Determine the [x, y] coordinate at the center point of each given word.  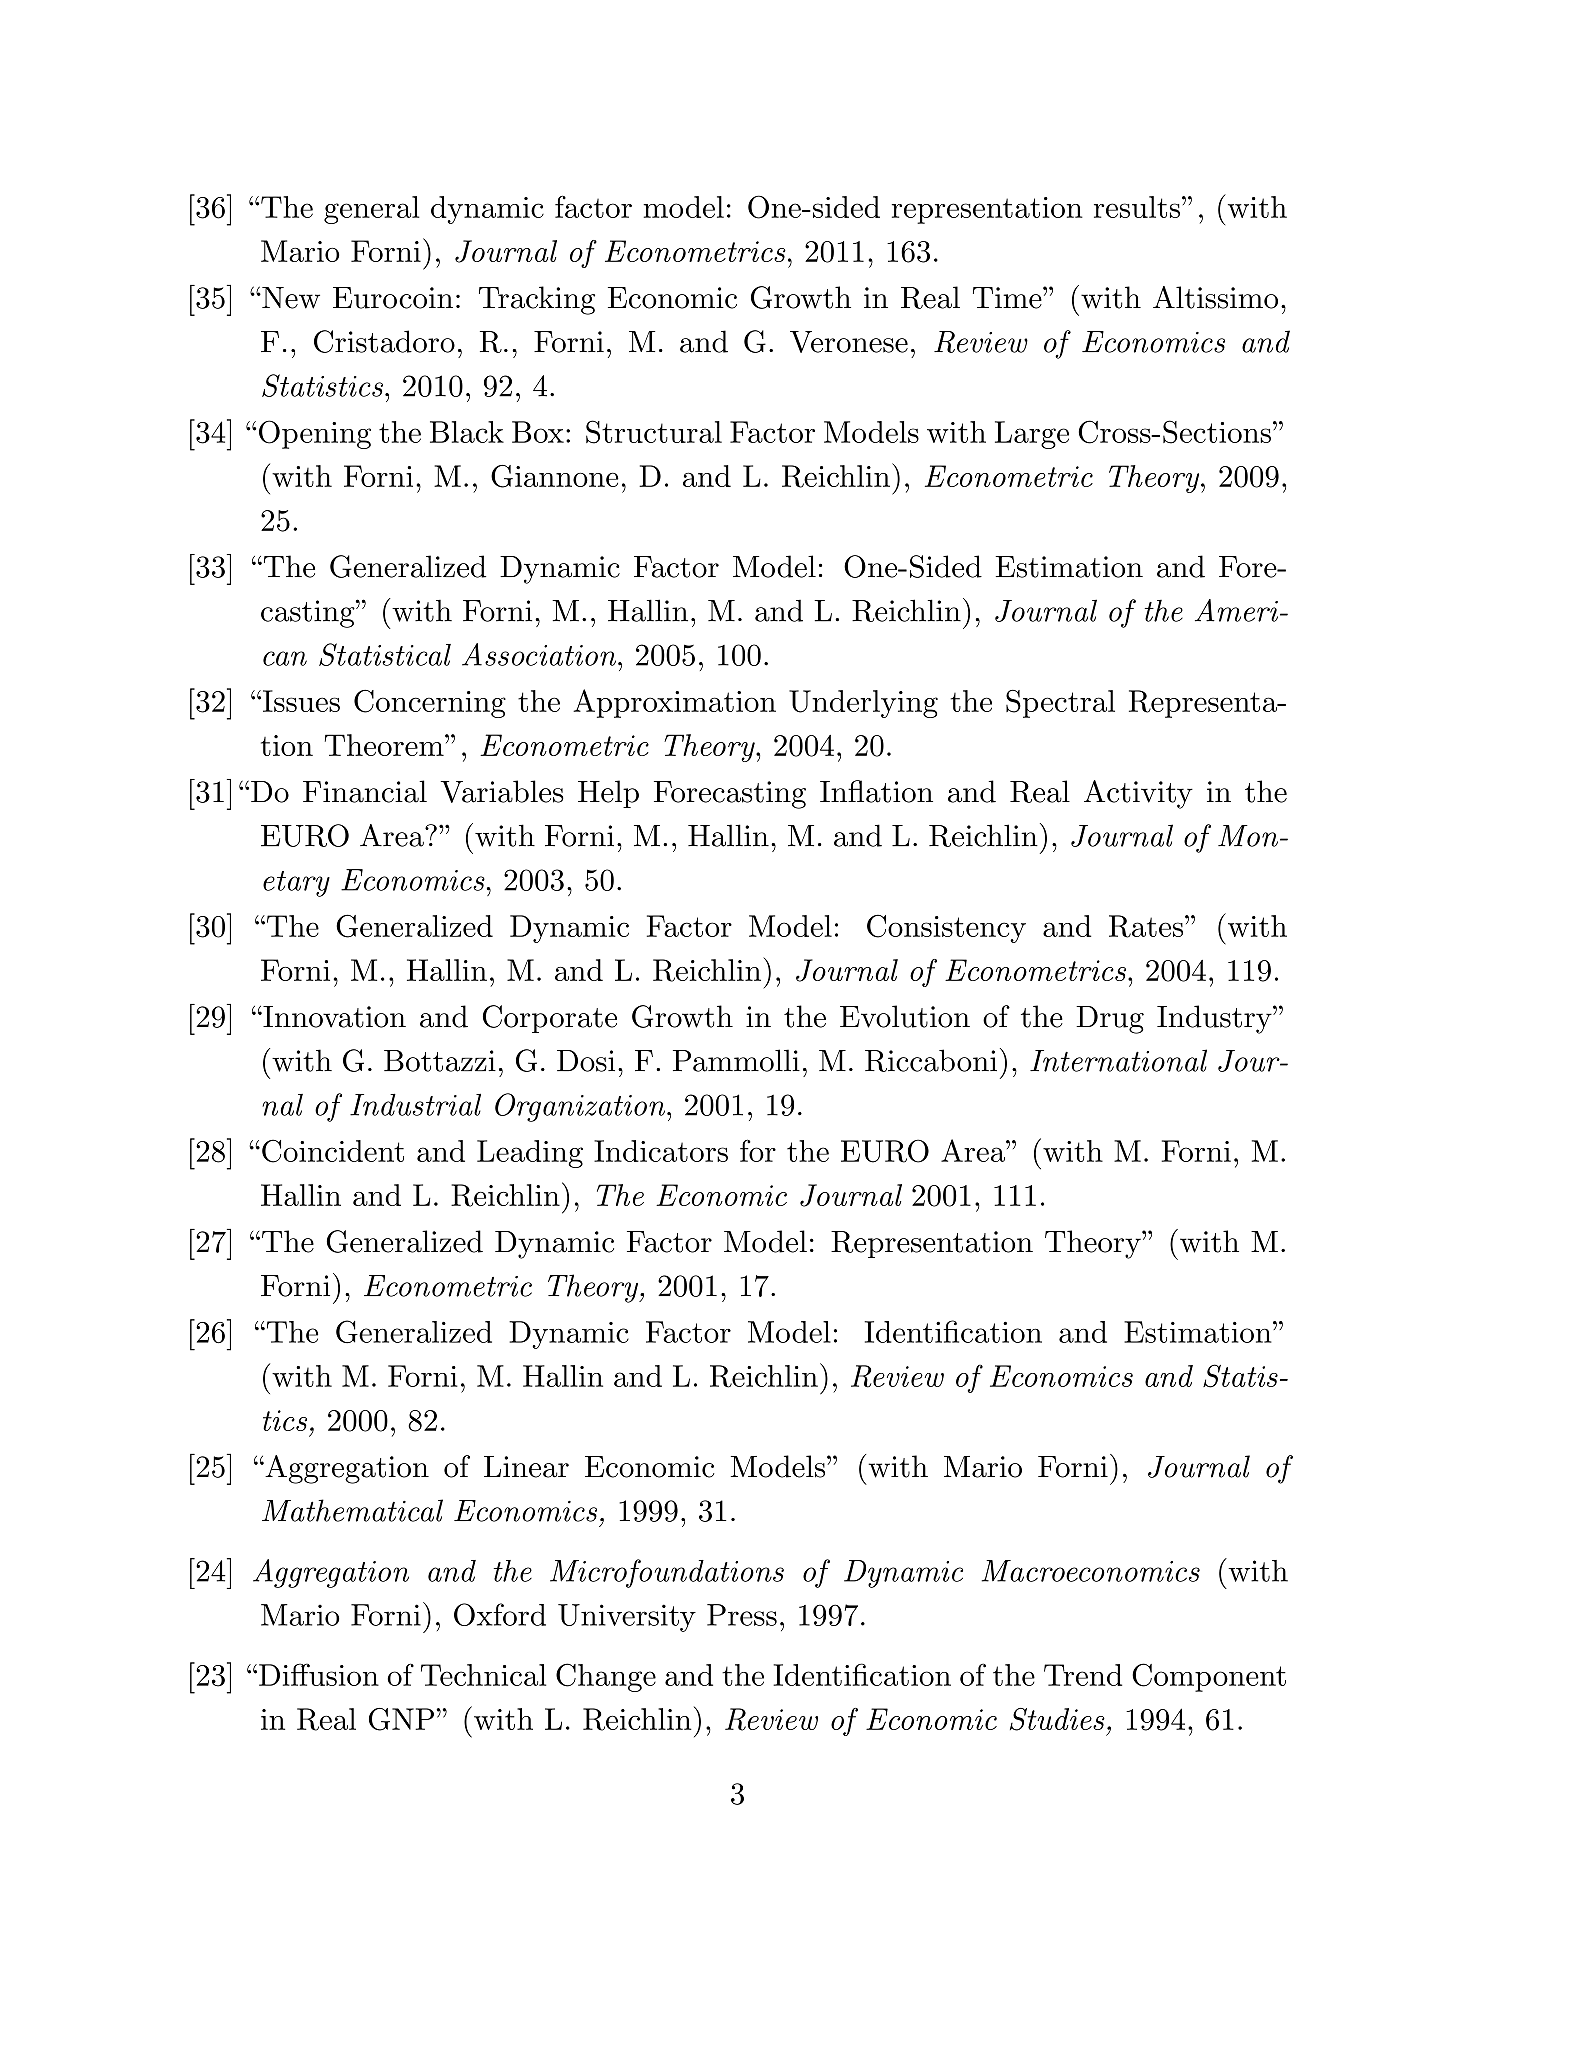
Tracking [537, 300]
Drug [1110, 1020]
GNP [401, 1719]
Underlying [863, 704]
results [1137, 207]
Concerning [430, 704]
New [290, 298]
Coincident [333, 1151]
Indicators [661, 1151]
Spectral [1060, 704]
